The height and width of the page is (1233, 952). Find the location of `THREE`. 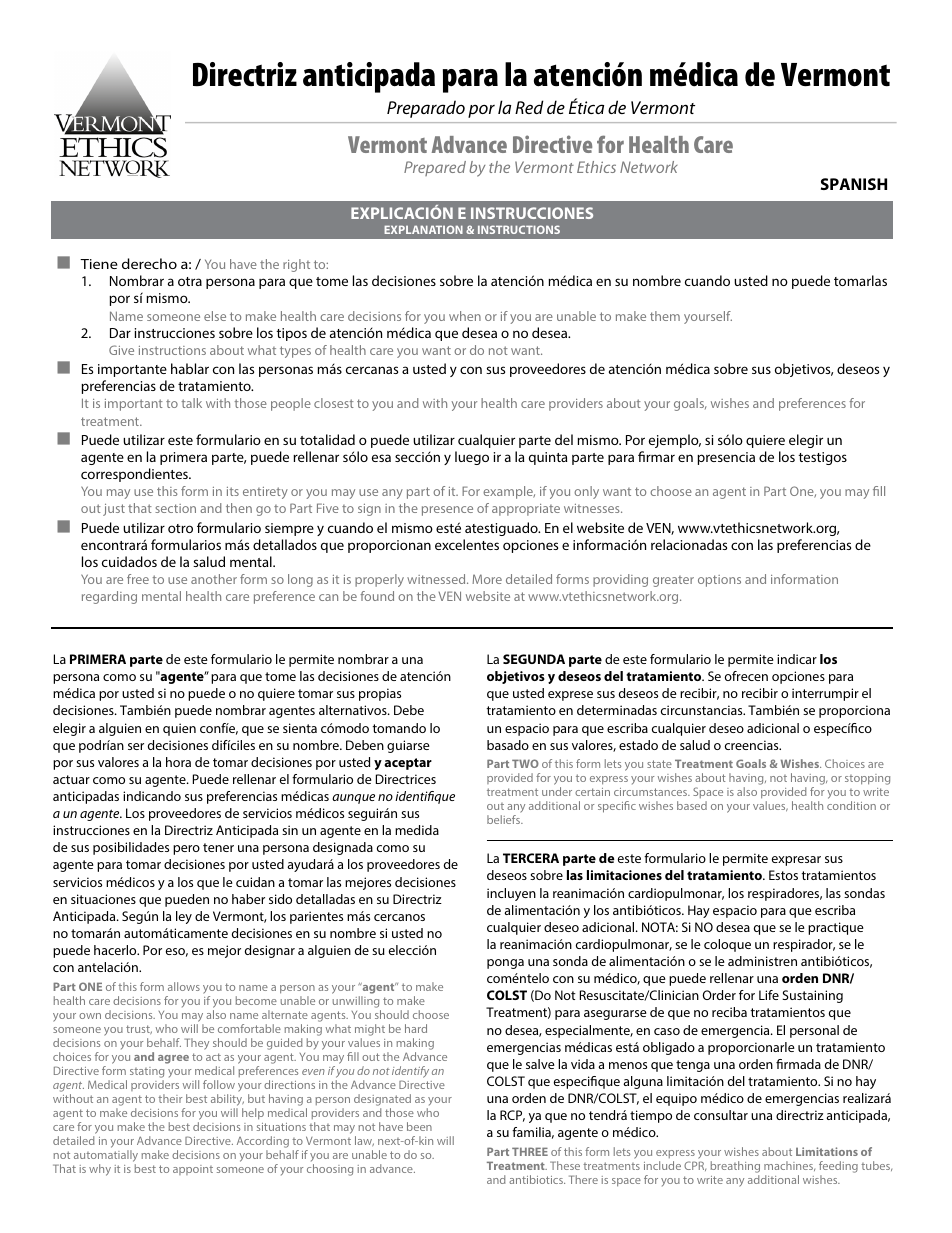

THREE is located at coordinates (530, 1151).
